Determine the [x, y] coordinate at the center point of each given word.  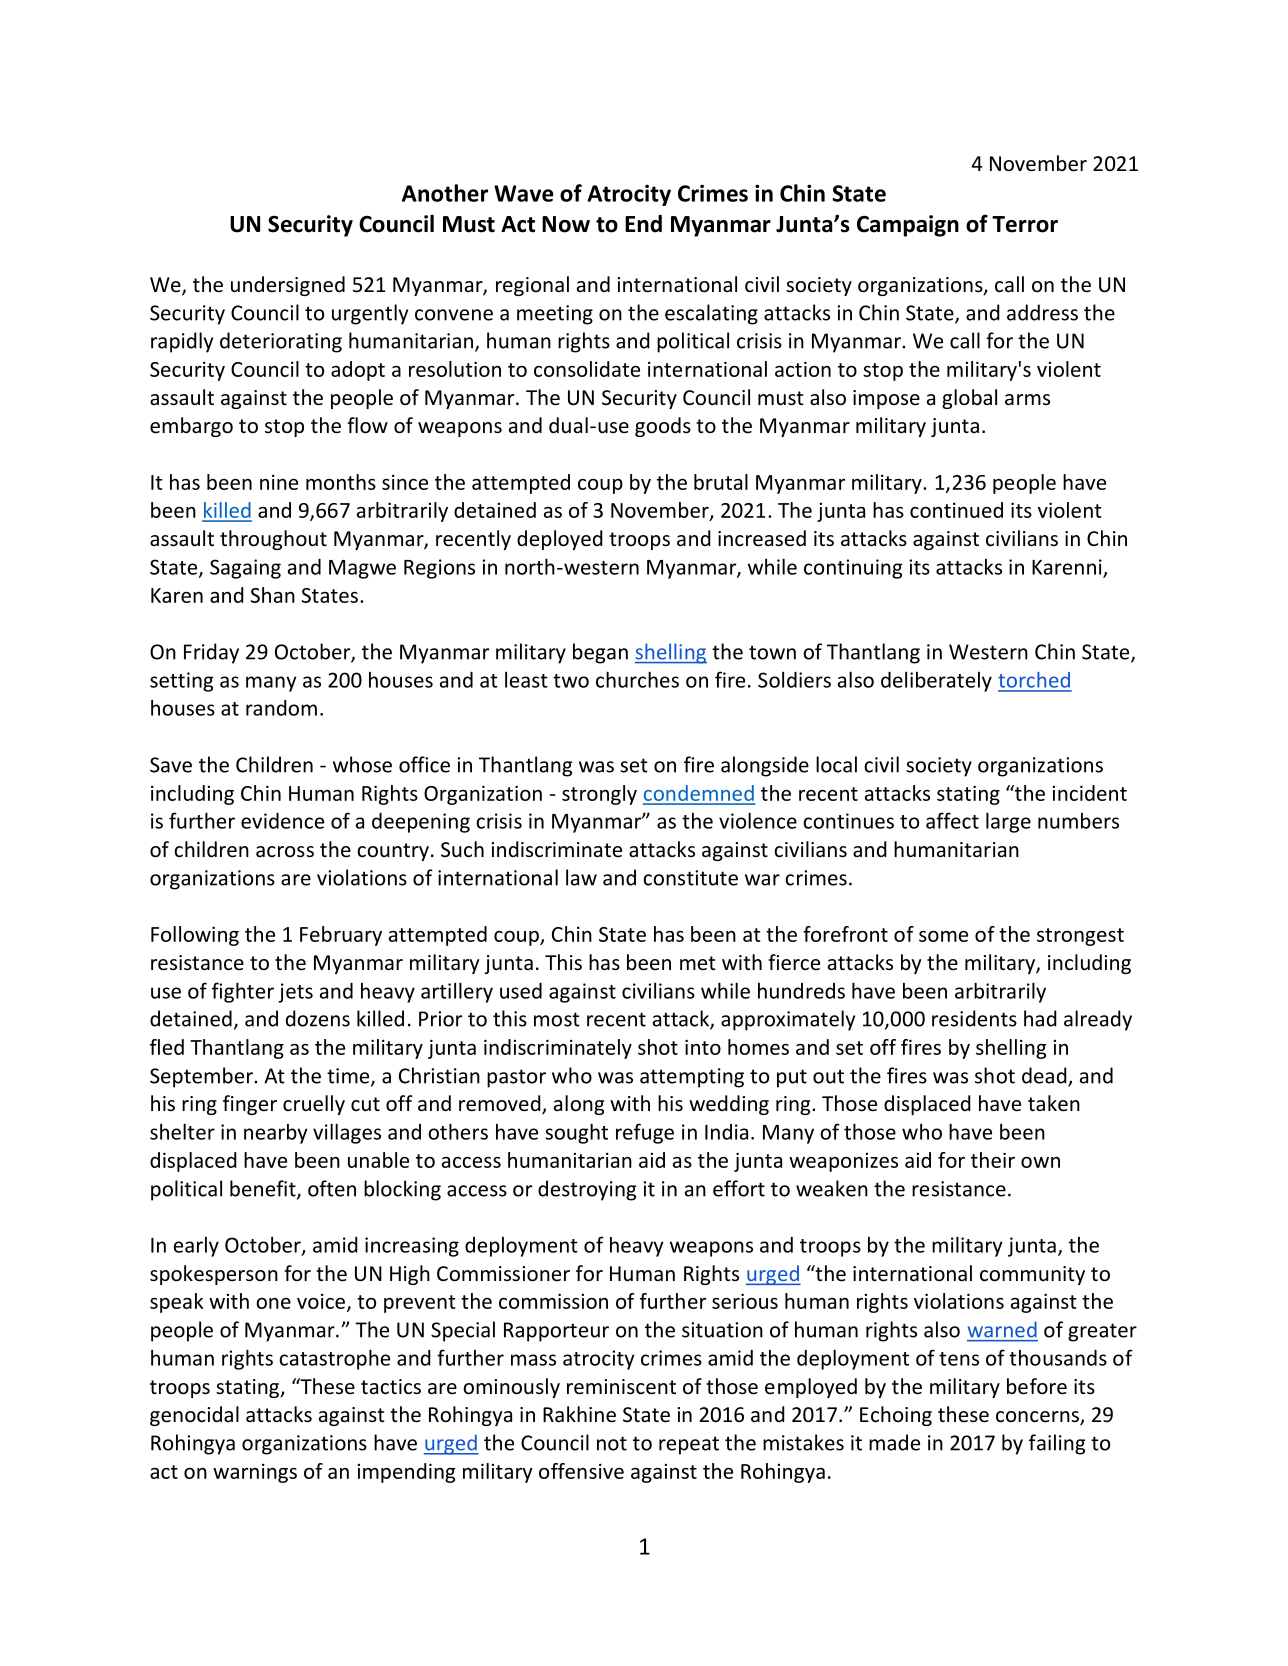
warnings [255, 1473]
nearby [276, 1134]
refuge [645, 1133]
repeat [689, 1445]
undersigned [288, 286]
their [993, 1160]
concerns [1038, 1418]
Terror [1025, 224]
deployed [560, 540]
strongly [599, 795]
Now [566, 224]
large [1008, 822]
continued [956, 510]
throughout [273, 540]
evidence [282, 821]
